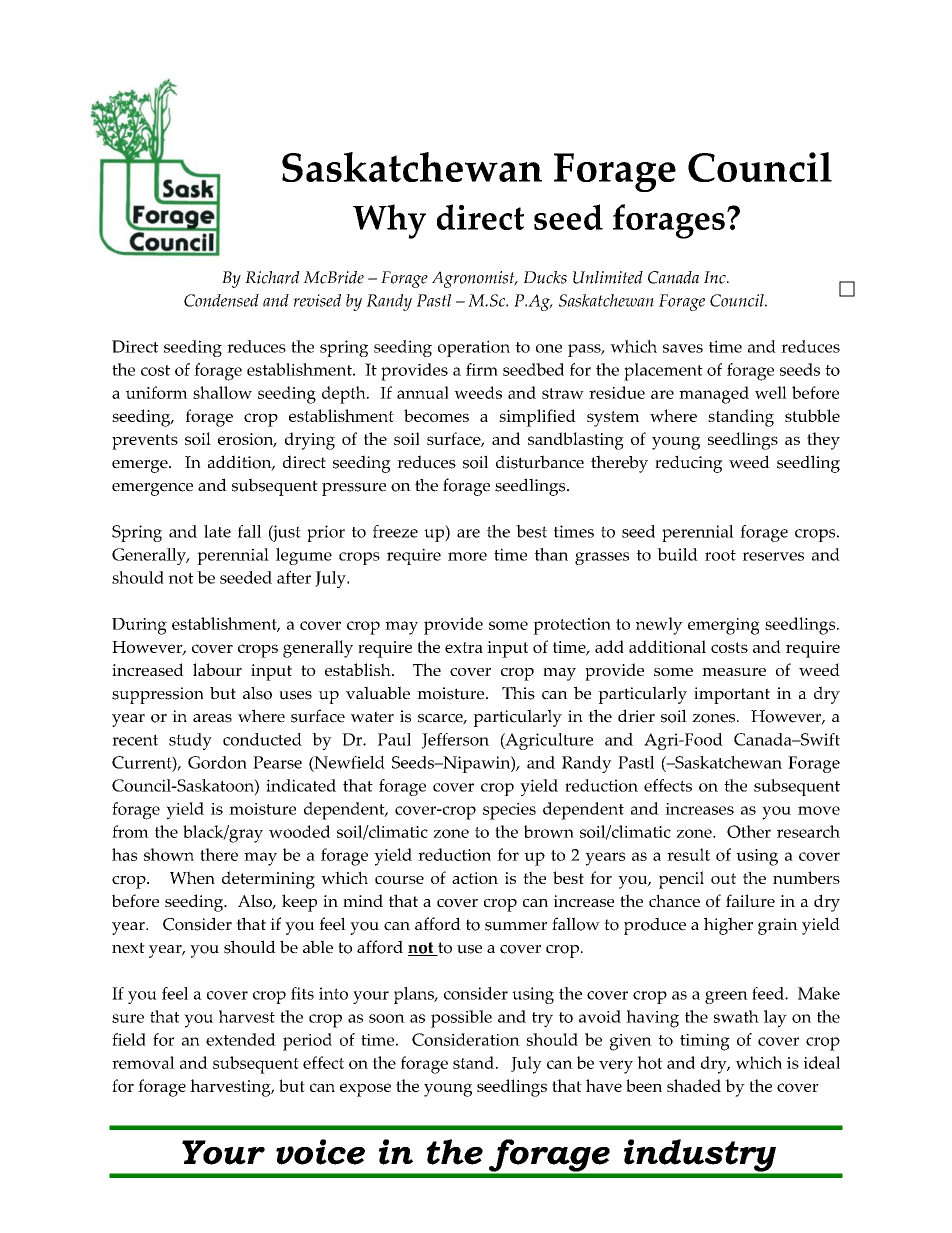  I want to click on disturbance, so click(540, 462).
